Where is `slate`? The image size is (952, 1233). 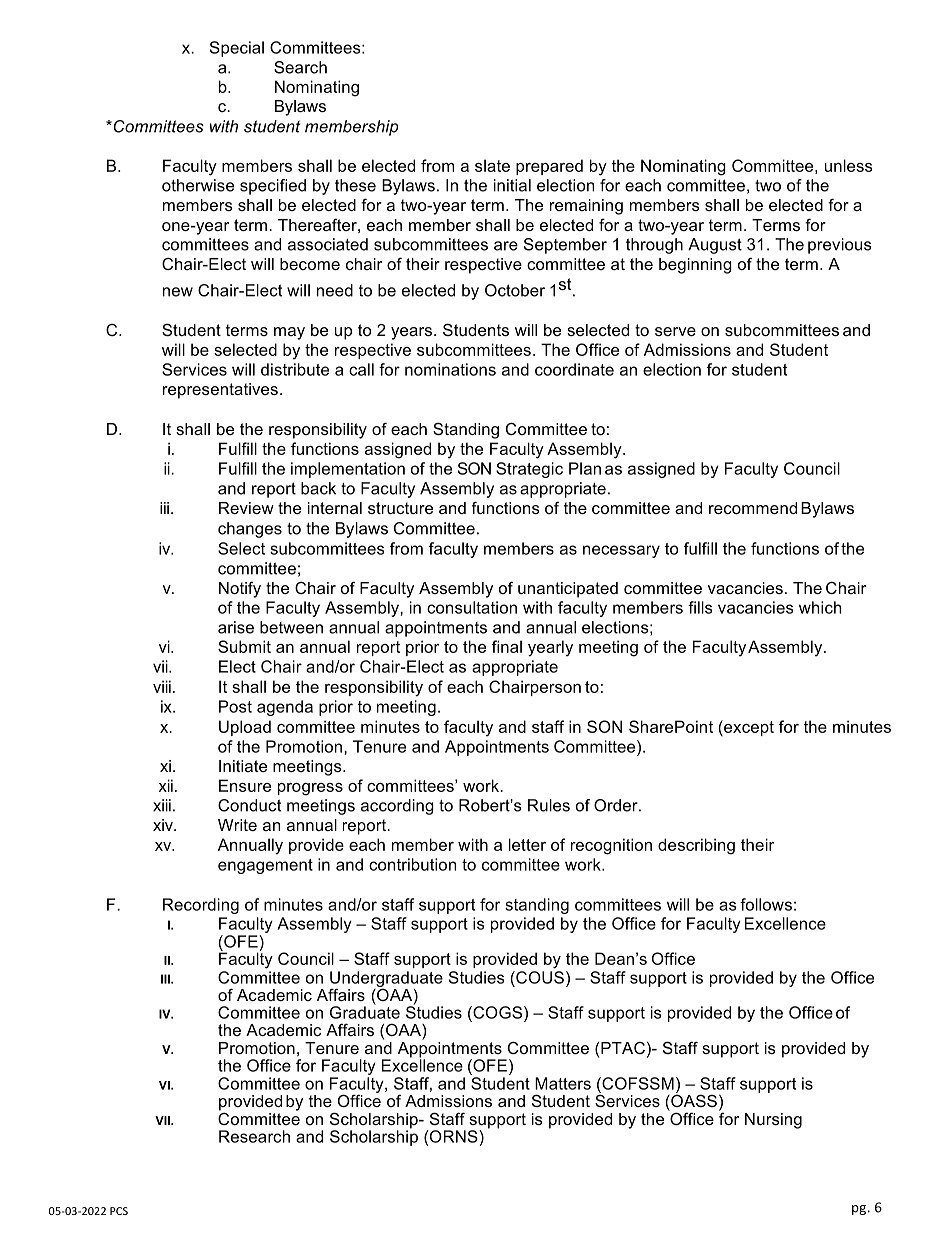 slate is located at coordinates (492, 165).
